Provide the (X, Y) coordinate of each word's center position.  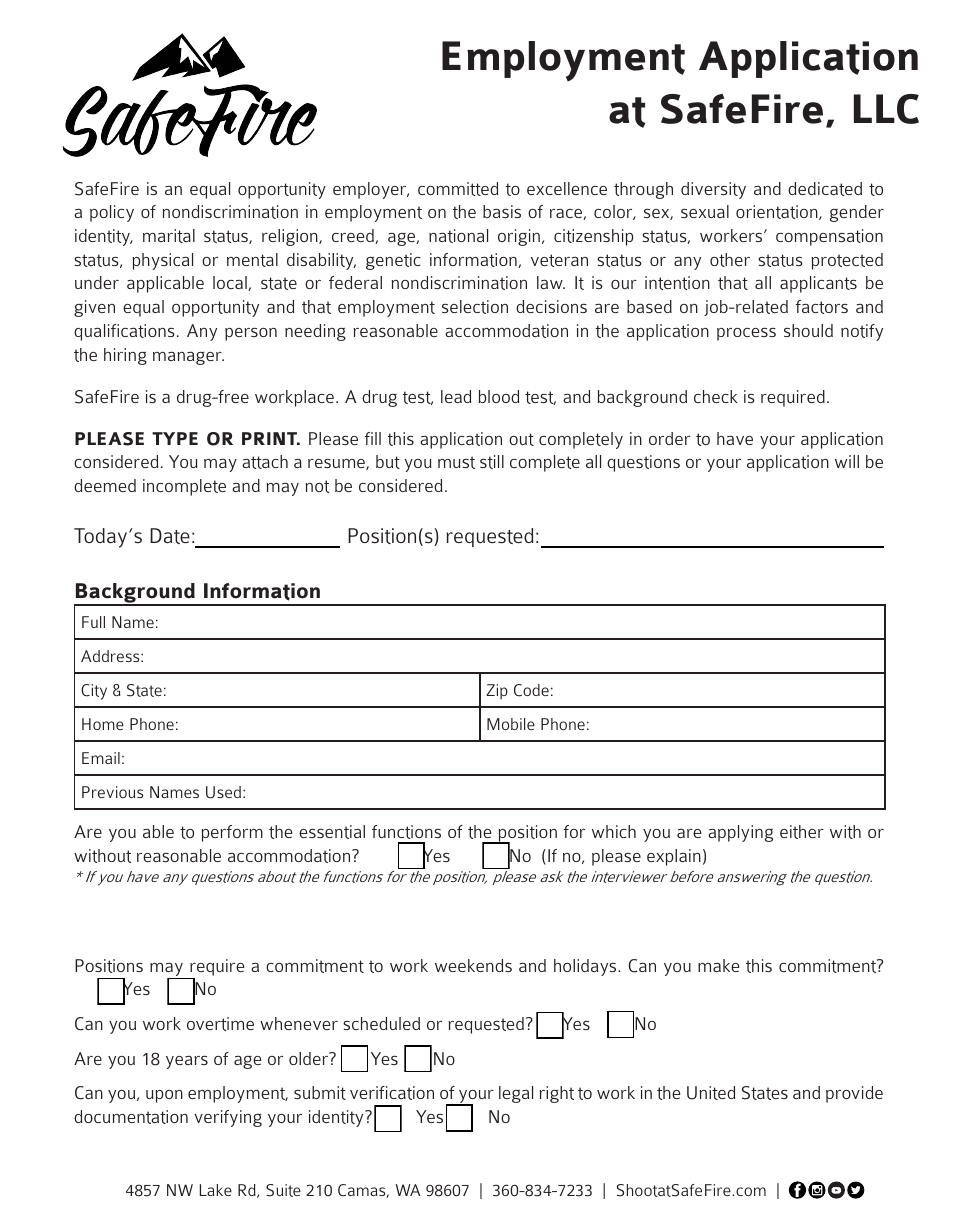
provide (854, 1094)
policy (112, 213)
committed (458, 189)
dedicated (825, 189)
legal (516, 1094)
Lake (216, 1190)
